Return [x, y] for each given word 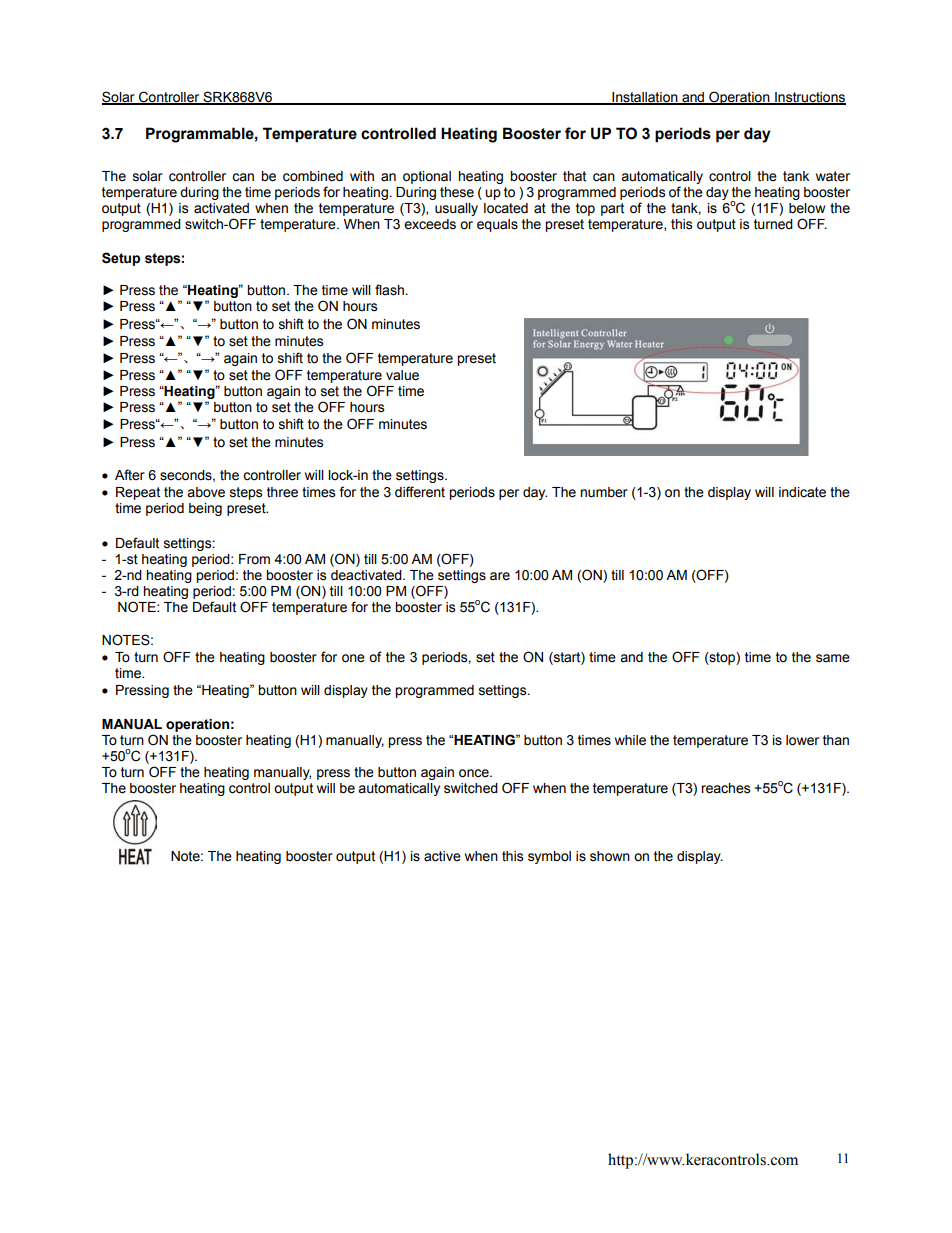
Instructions [809, 98]
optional [427, 177]
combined [313, 176]
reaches [725, 788]
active [442, 856]
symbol [549, 857]
